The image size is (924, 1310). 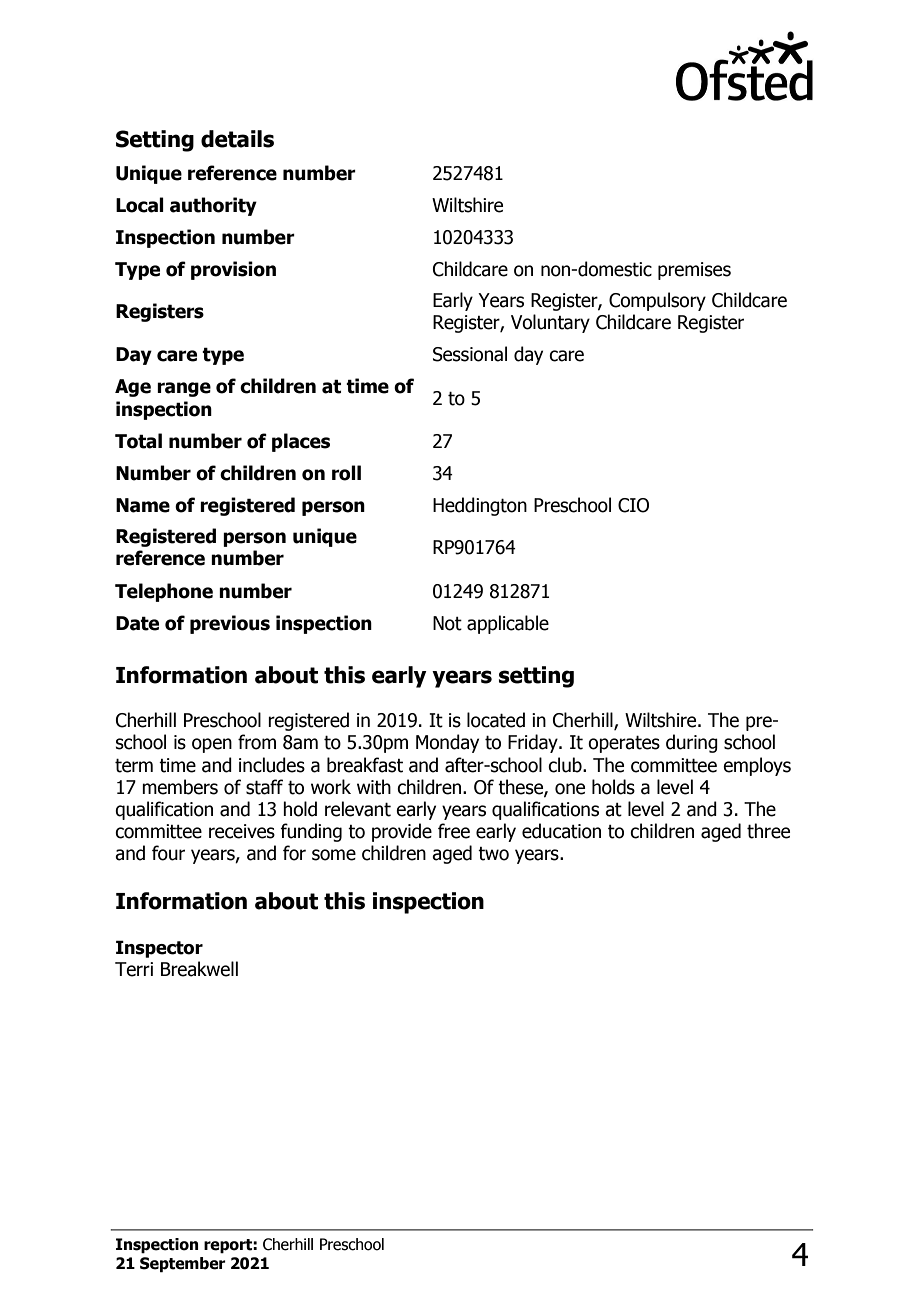 What do you see at coordinates (633, 505) in the screenshot?
I see `CIO` at bounding box center [633, 505].
